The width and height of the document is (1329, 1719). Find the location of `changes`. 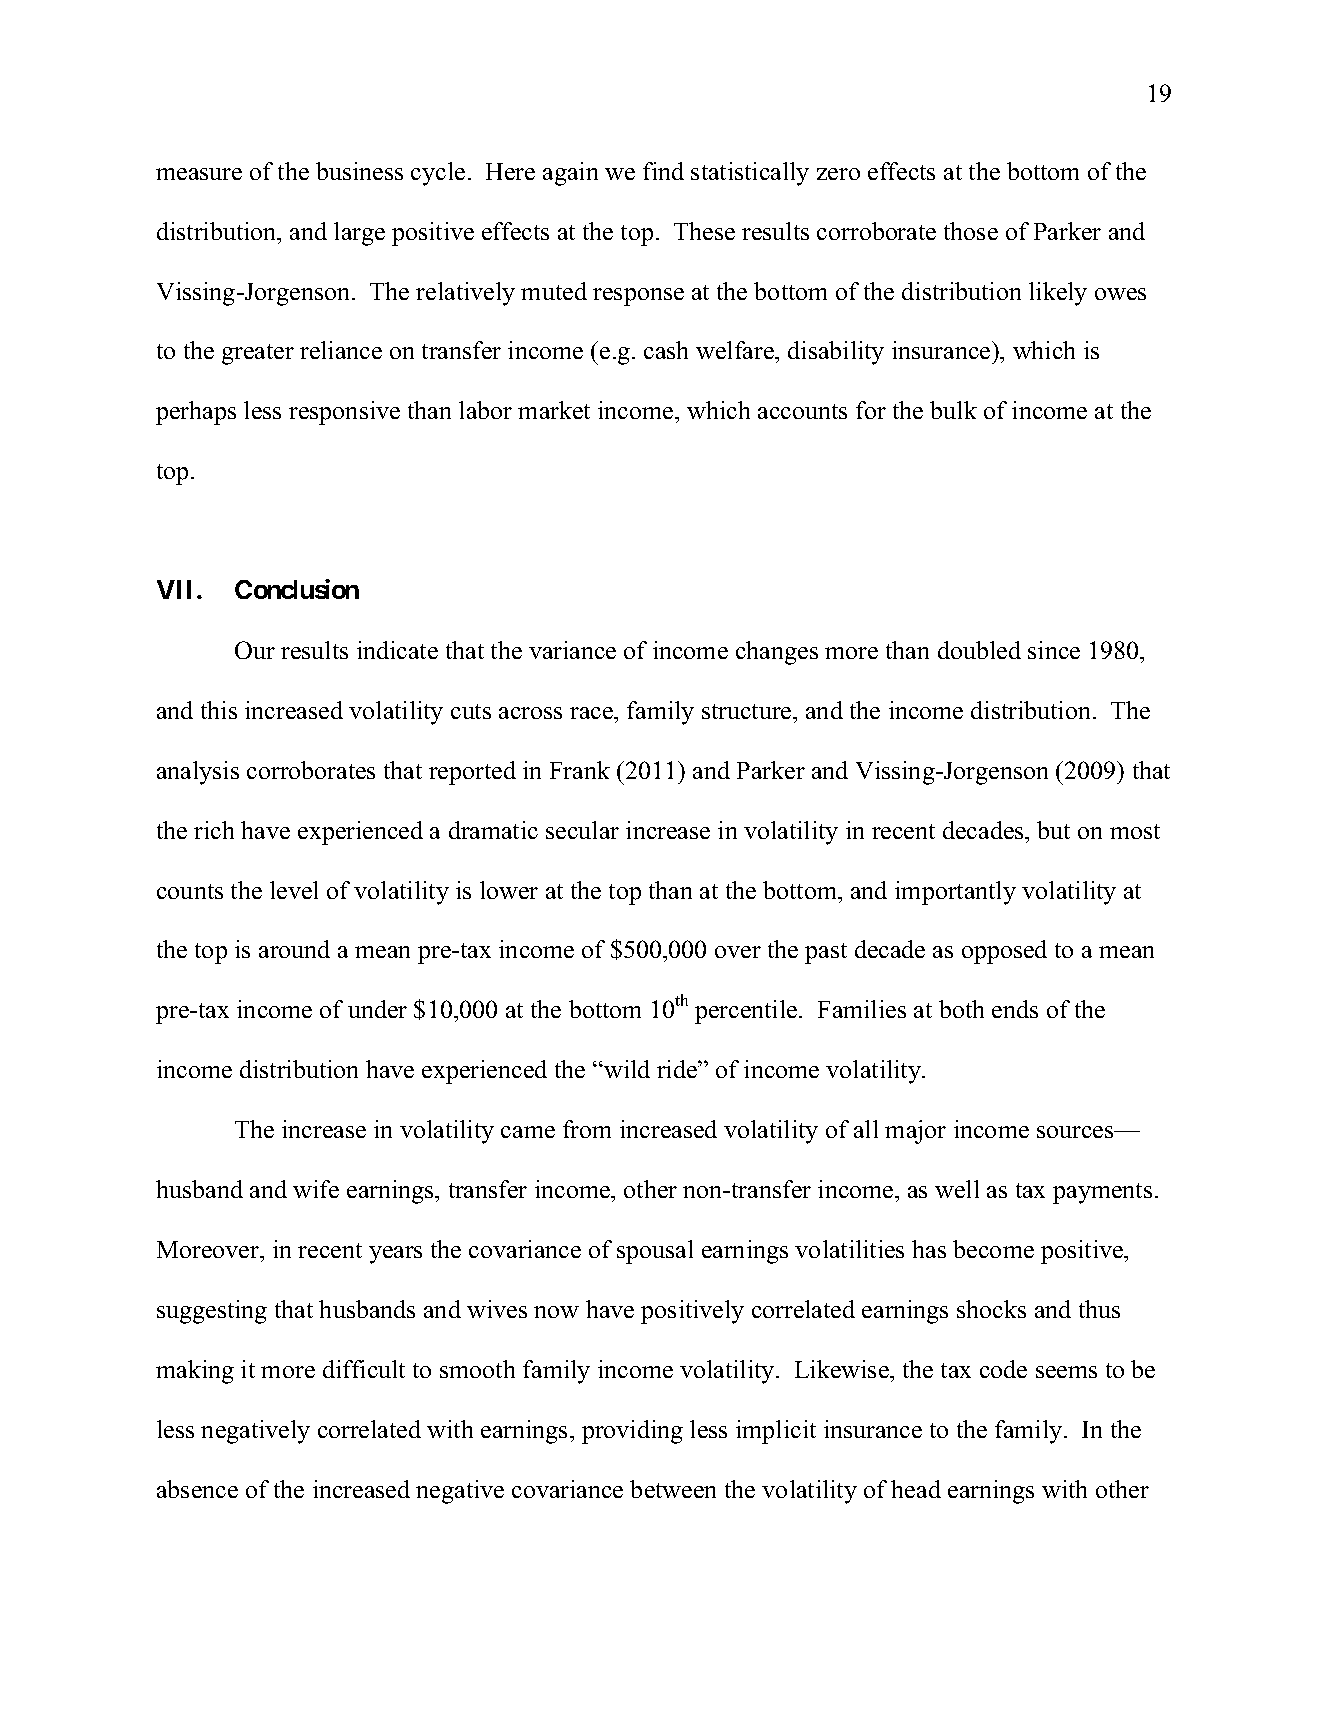

changes is located at coordinates (777, 653).
